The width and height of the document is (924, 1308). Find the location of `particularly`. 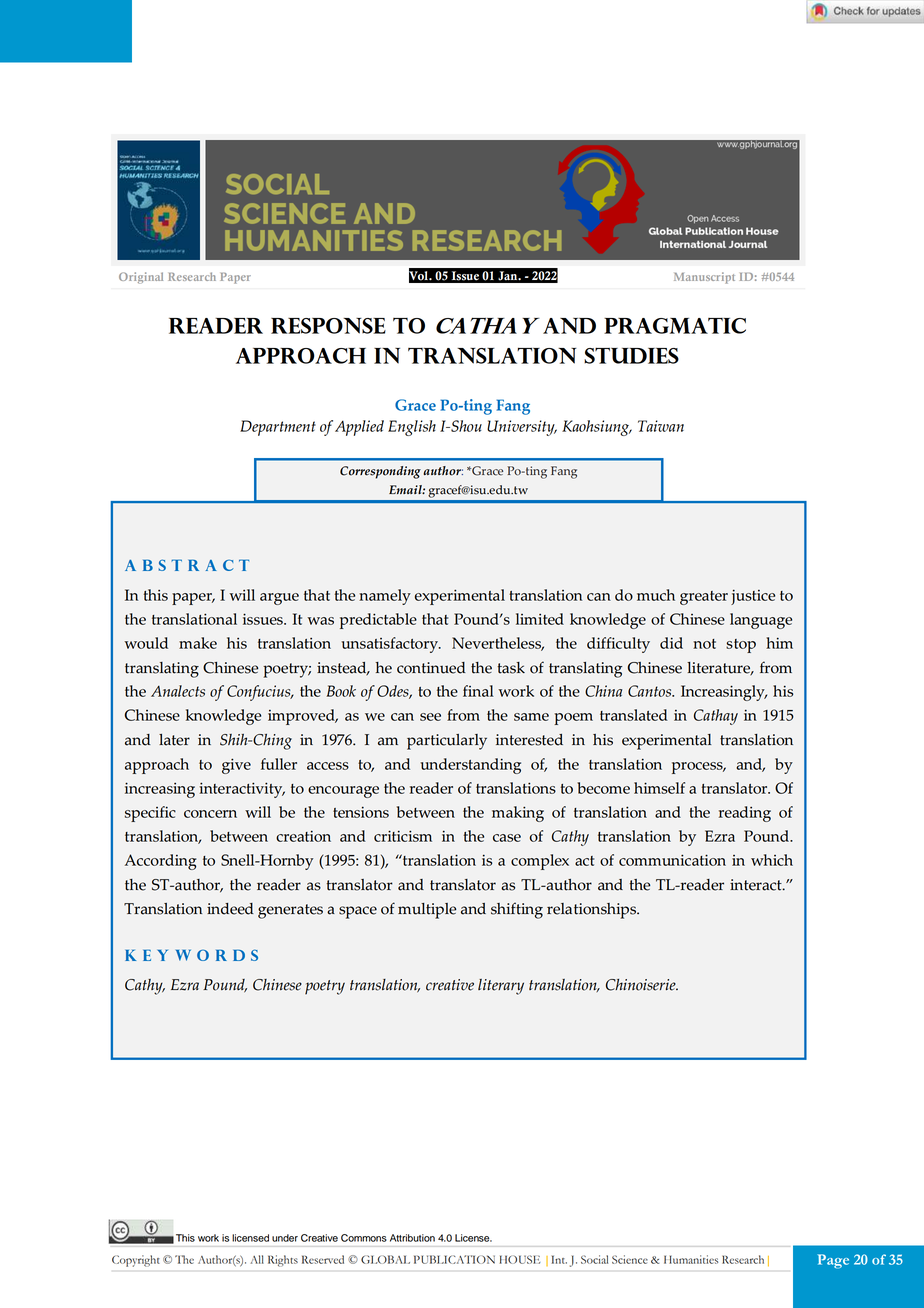

particularly is located at coordinates (447, 742).
